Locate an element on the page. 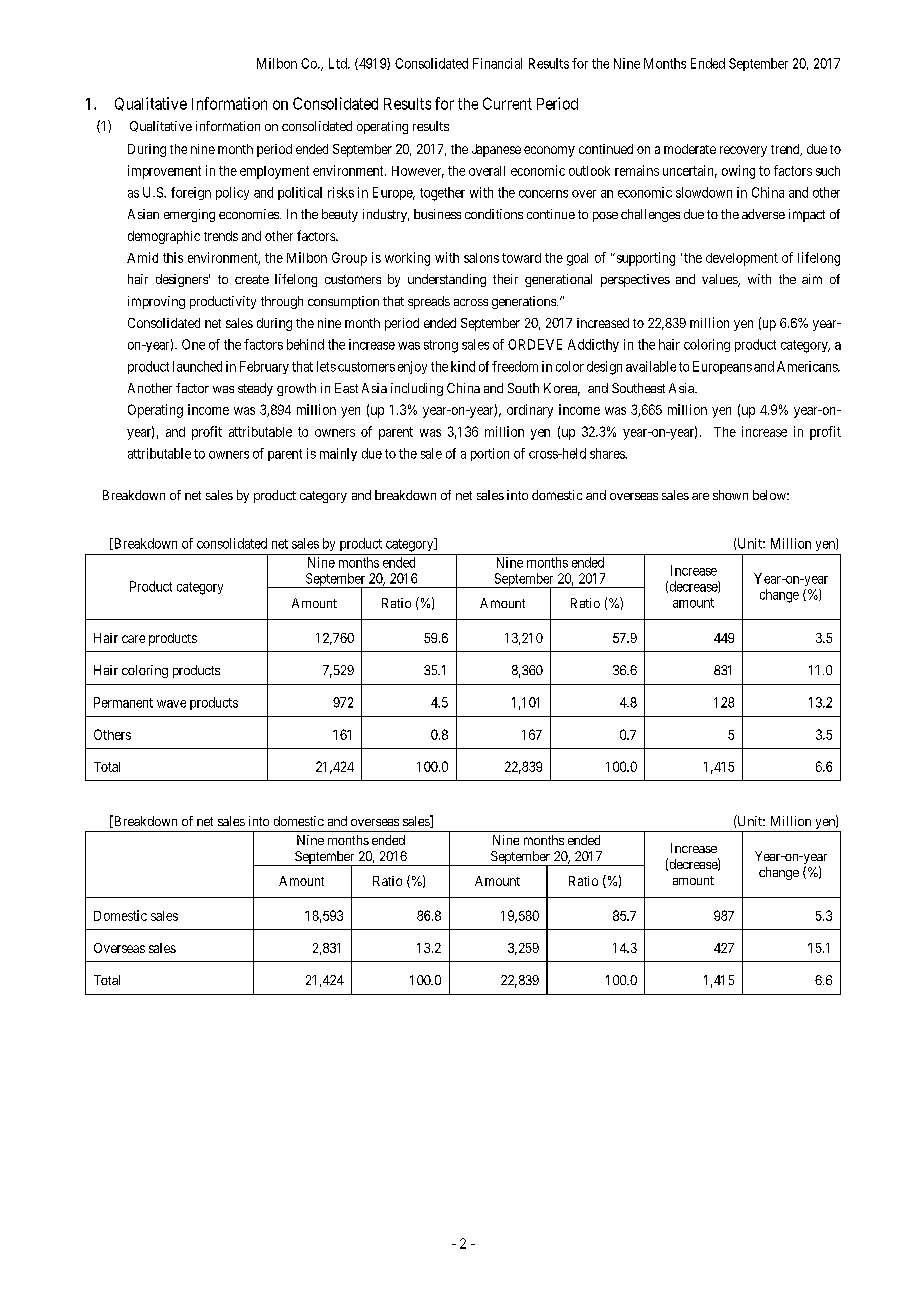 This page has height=1308, width=924. wave is located at coordinates (171, 704).
